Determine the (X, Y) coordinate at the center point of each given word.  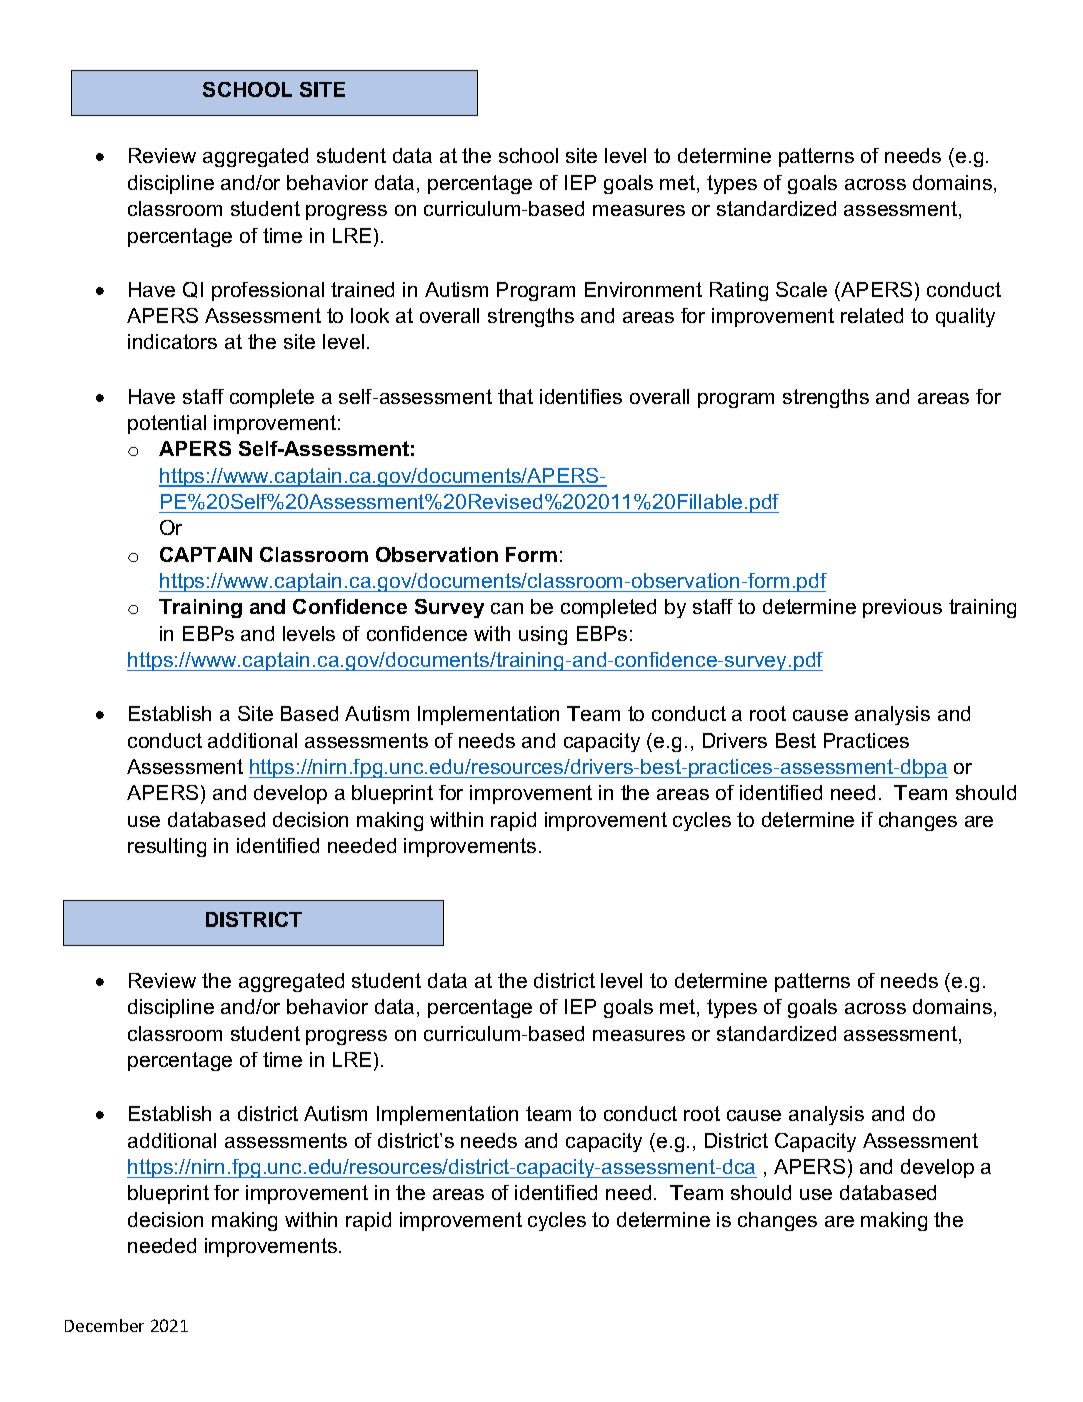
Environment (643, 289)
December (104, 1325)
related (872, 315)
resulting (167, 847)
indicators (172, 341)
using (543, 635)
